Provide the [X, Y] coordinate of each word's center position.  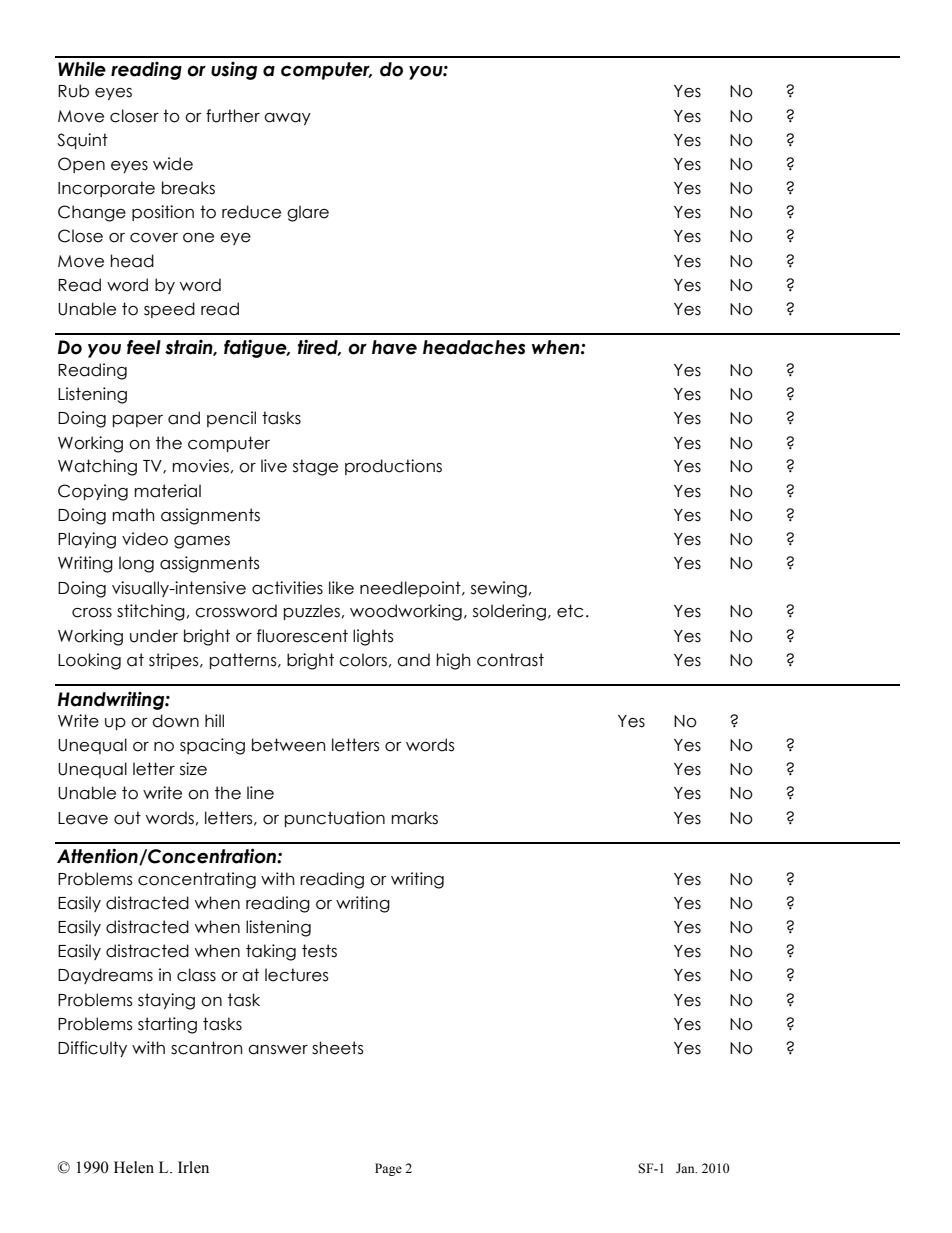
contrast [510, 660]
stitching [151, 612]
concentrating [197, 880]
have [394, 347]
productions [393, 467]
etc [570, 611]
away [287, 119]
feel [144, 347]
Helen [134, 1167]
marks [414, 818]
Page [388, 1169]
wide [173, 164]
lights [373, 637]
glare [308, 213]
